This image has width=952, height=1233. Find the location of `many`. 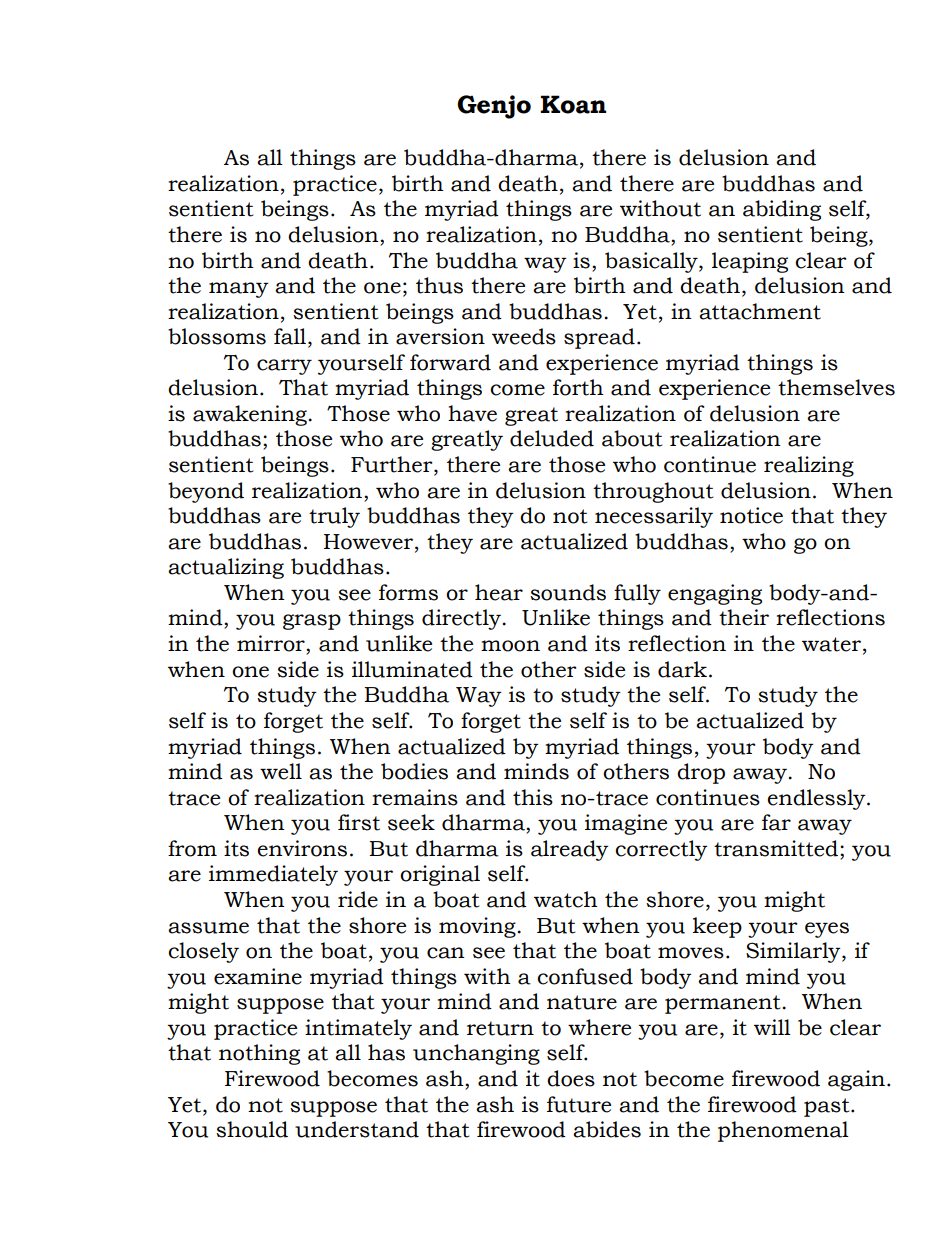

many is located at coordinates (239, 290).
